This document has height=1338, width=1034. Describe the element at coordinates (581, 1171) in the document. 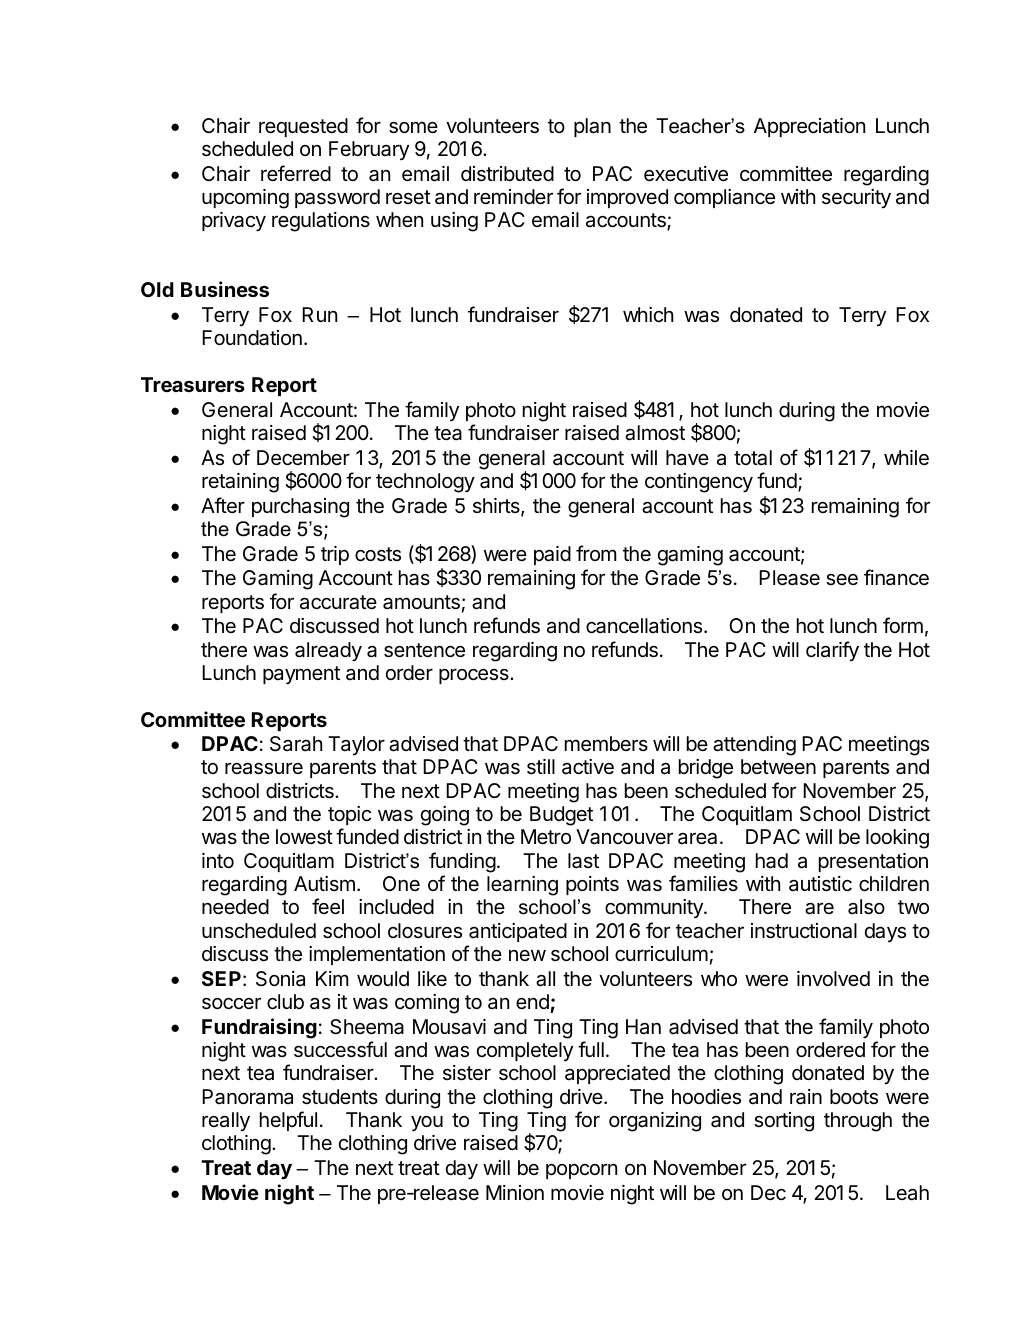

I see `popcorn` at that location.
